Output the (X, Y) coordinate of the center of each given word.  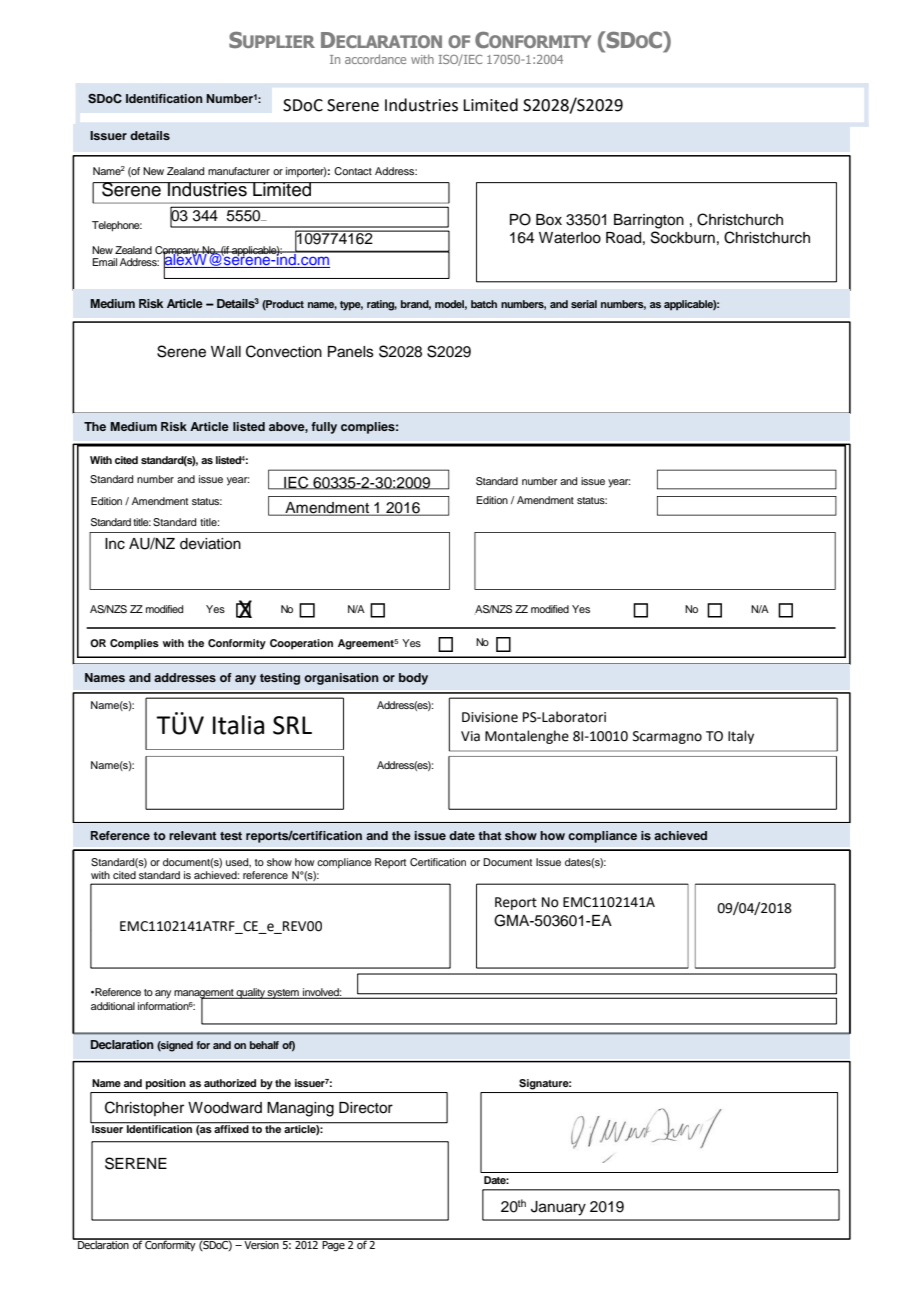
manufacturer (239, 171)
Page (333, 1245)
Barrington (649, 221)
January (558, 1208)
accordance (375, 59)
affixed (232, 1128)
